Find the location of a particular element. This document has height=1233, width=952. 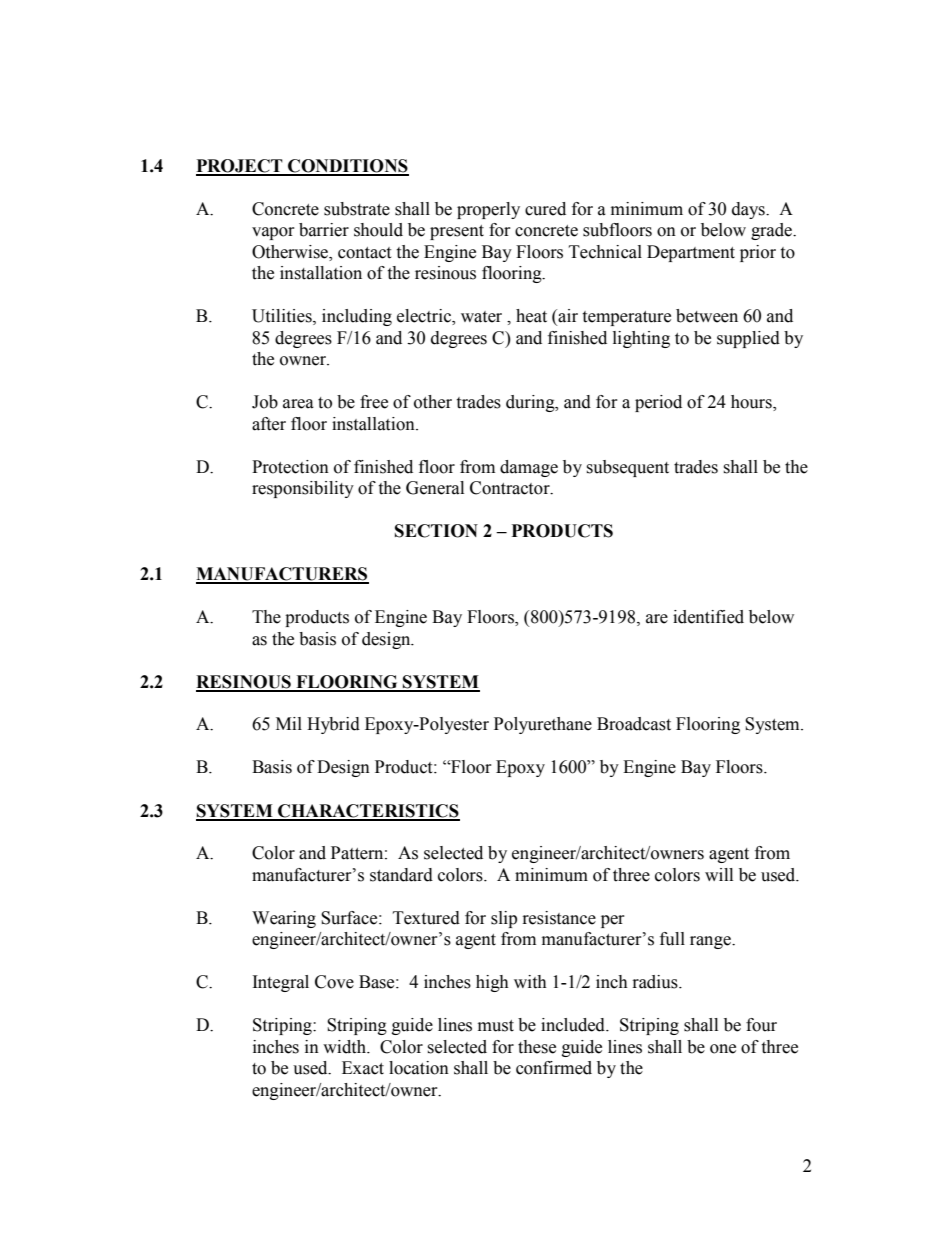

days is located at coordinates (749, 210).
